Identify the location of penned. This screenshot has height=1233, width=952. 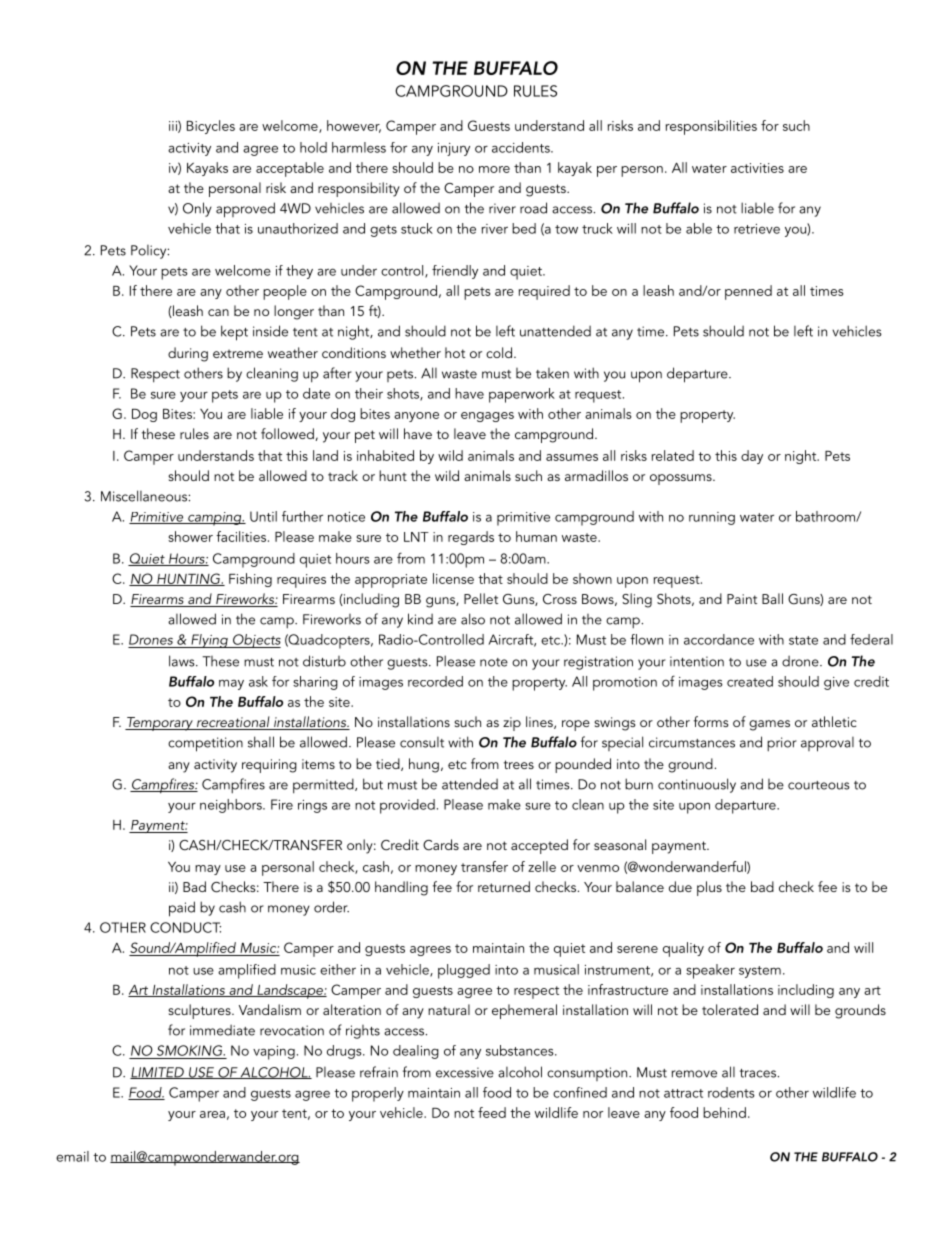
(748, 292).
